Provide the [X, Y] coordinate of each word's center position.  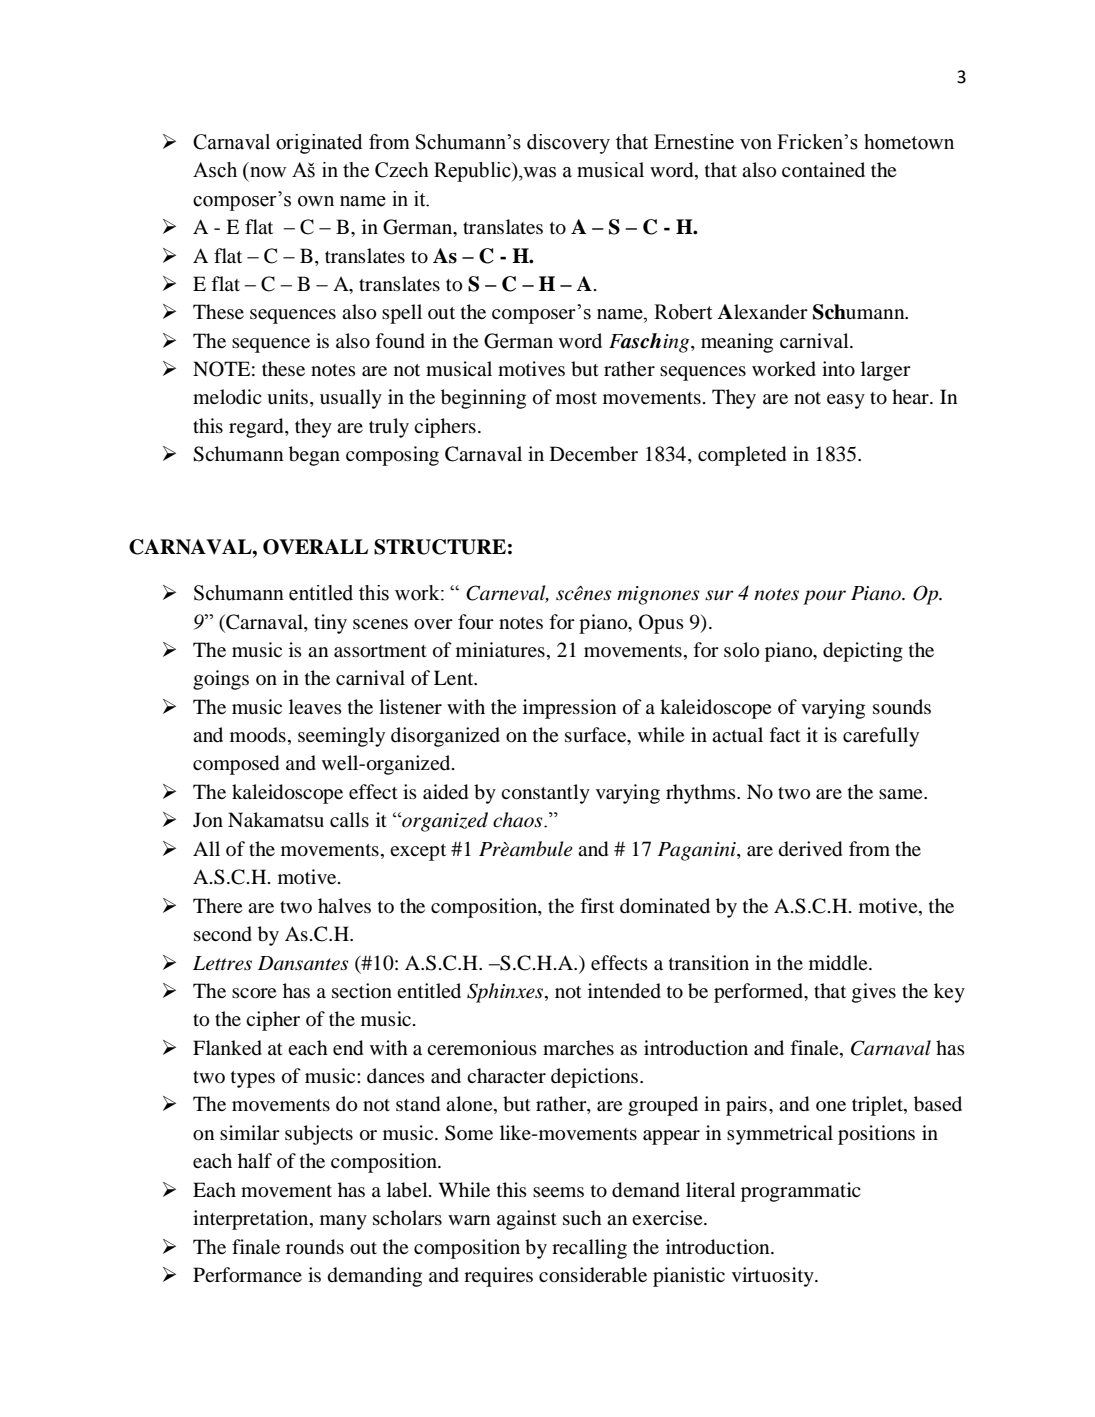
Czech [402, 170]
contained [823, 169]
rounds [315, 1247]
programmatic [801, 1192]
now [268, 172]
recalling [589, 1249]
